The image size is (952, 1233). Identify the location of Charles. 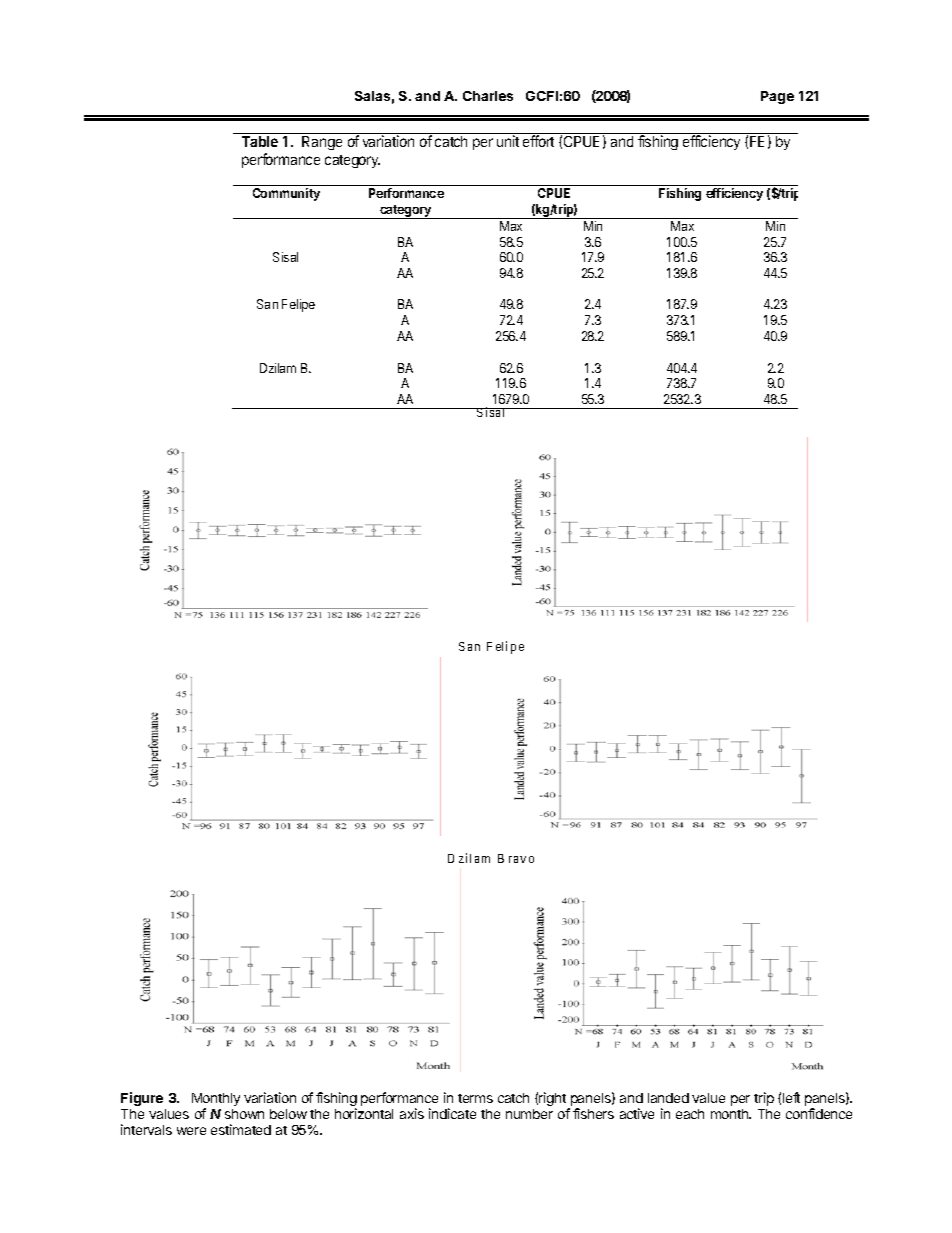
(488, 96).
